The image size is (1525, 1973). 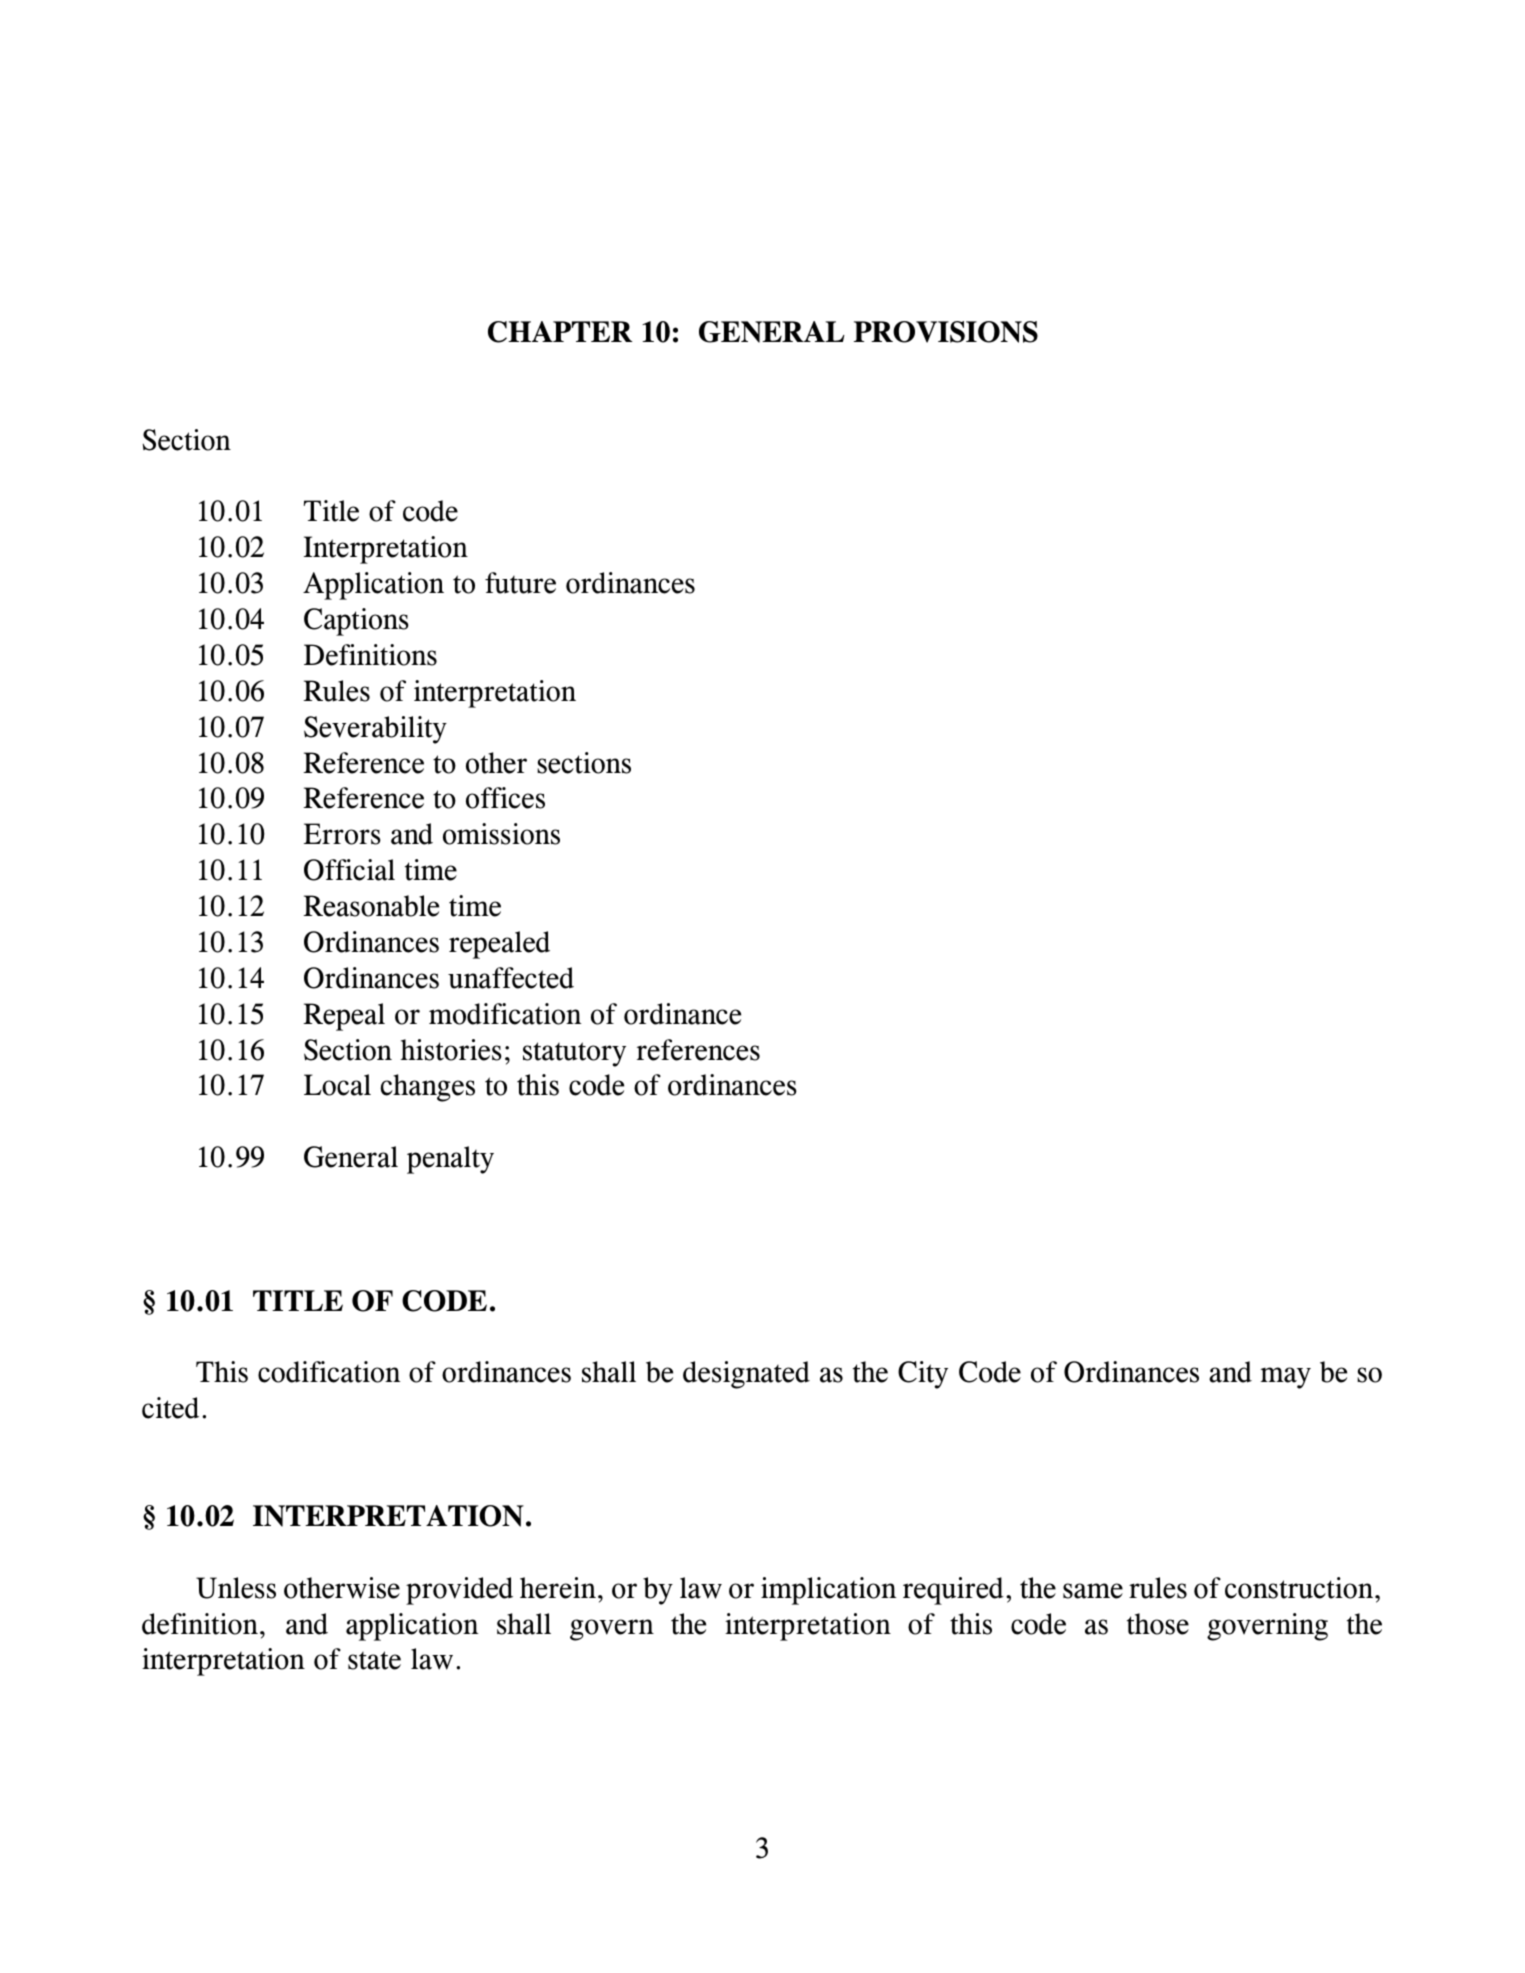 I want to click on implication, so click(x=829, y=1591).
